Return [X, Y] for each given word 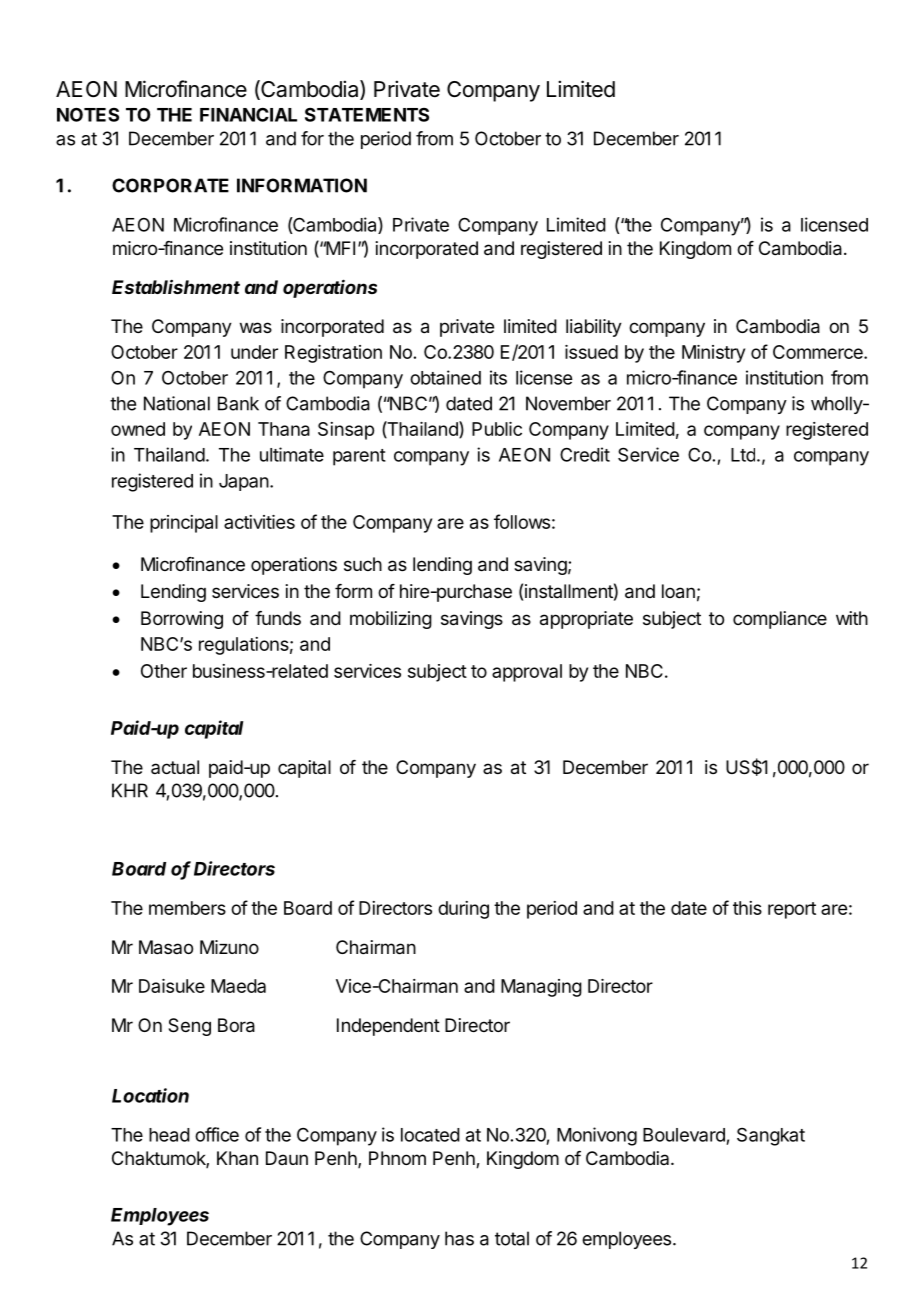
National [177, 403]
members [187, 908]
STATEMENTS [367, 114]
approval [527, 673]
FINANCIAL [248, 114]
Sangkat [771, 1137]
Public [497, 429]
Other [164, 671]
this [747, 908]
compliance [780, 620]
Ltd [743, 455]
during [463, 910]
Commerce [819, 352]
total [512, 1238]
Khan [237, 1158]
